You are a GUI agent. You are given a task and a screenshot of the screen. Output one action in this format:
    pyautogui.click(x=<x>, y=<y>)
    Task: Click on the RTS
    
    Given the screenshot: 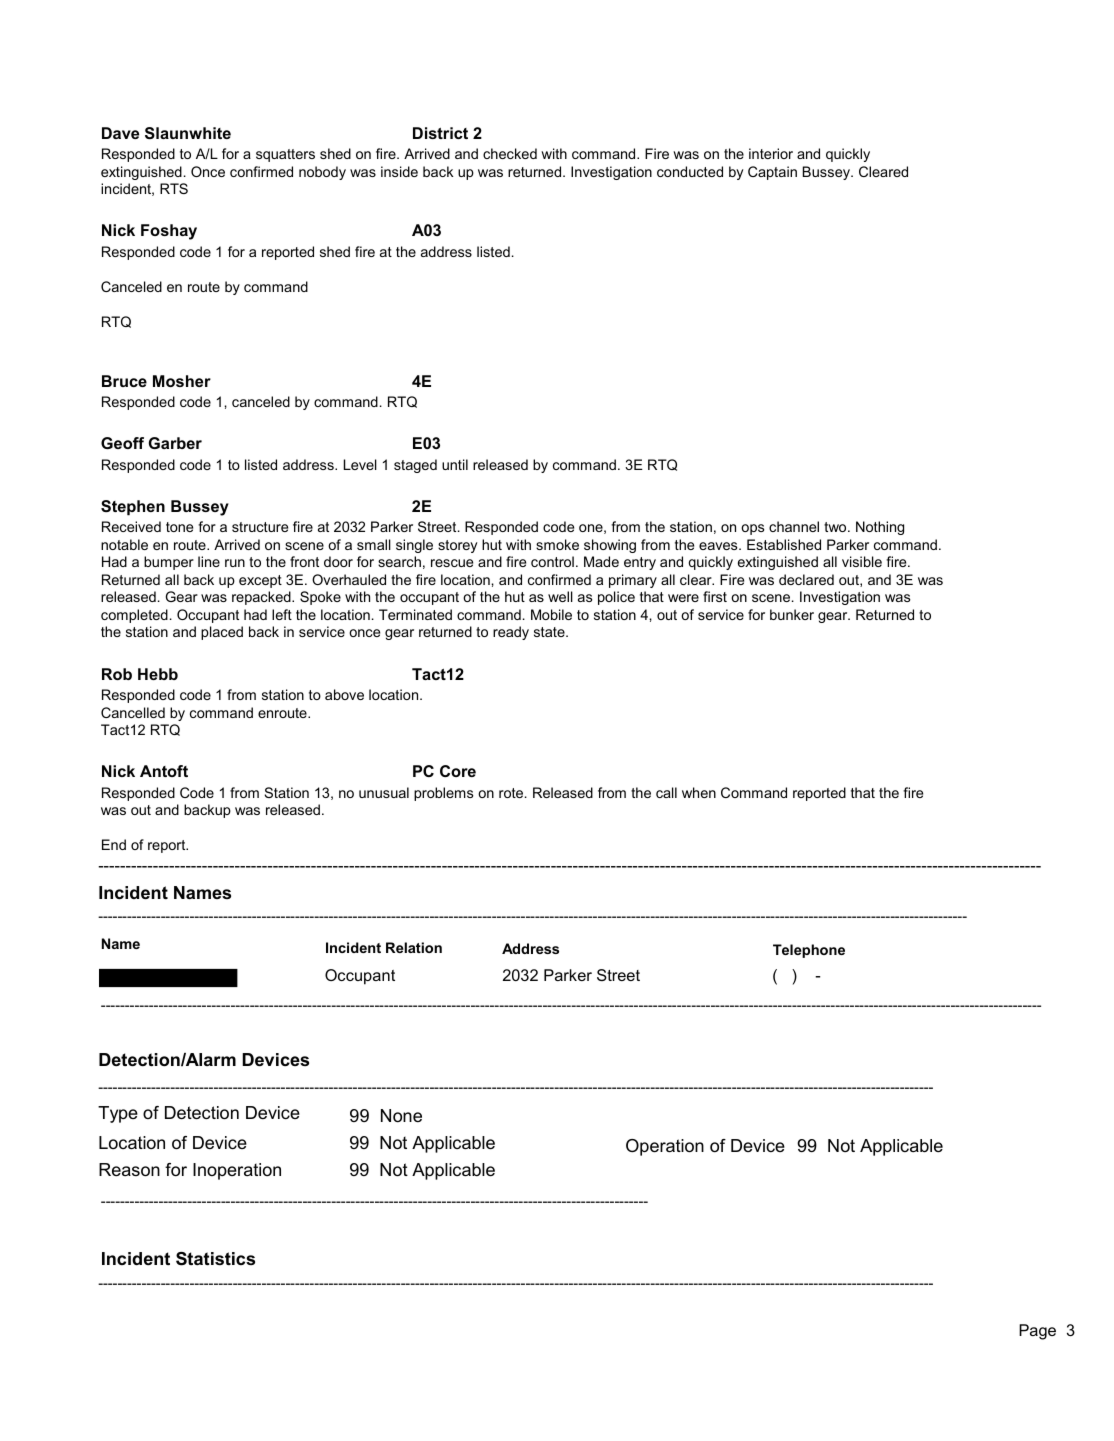 What is the action you would take?
    pyautogui.click(x=174, y=188)
